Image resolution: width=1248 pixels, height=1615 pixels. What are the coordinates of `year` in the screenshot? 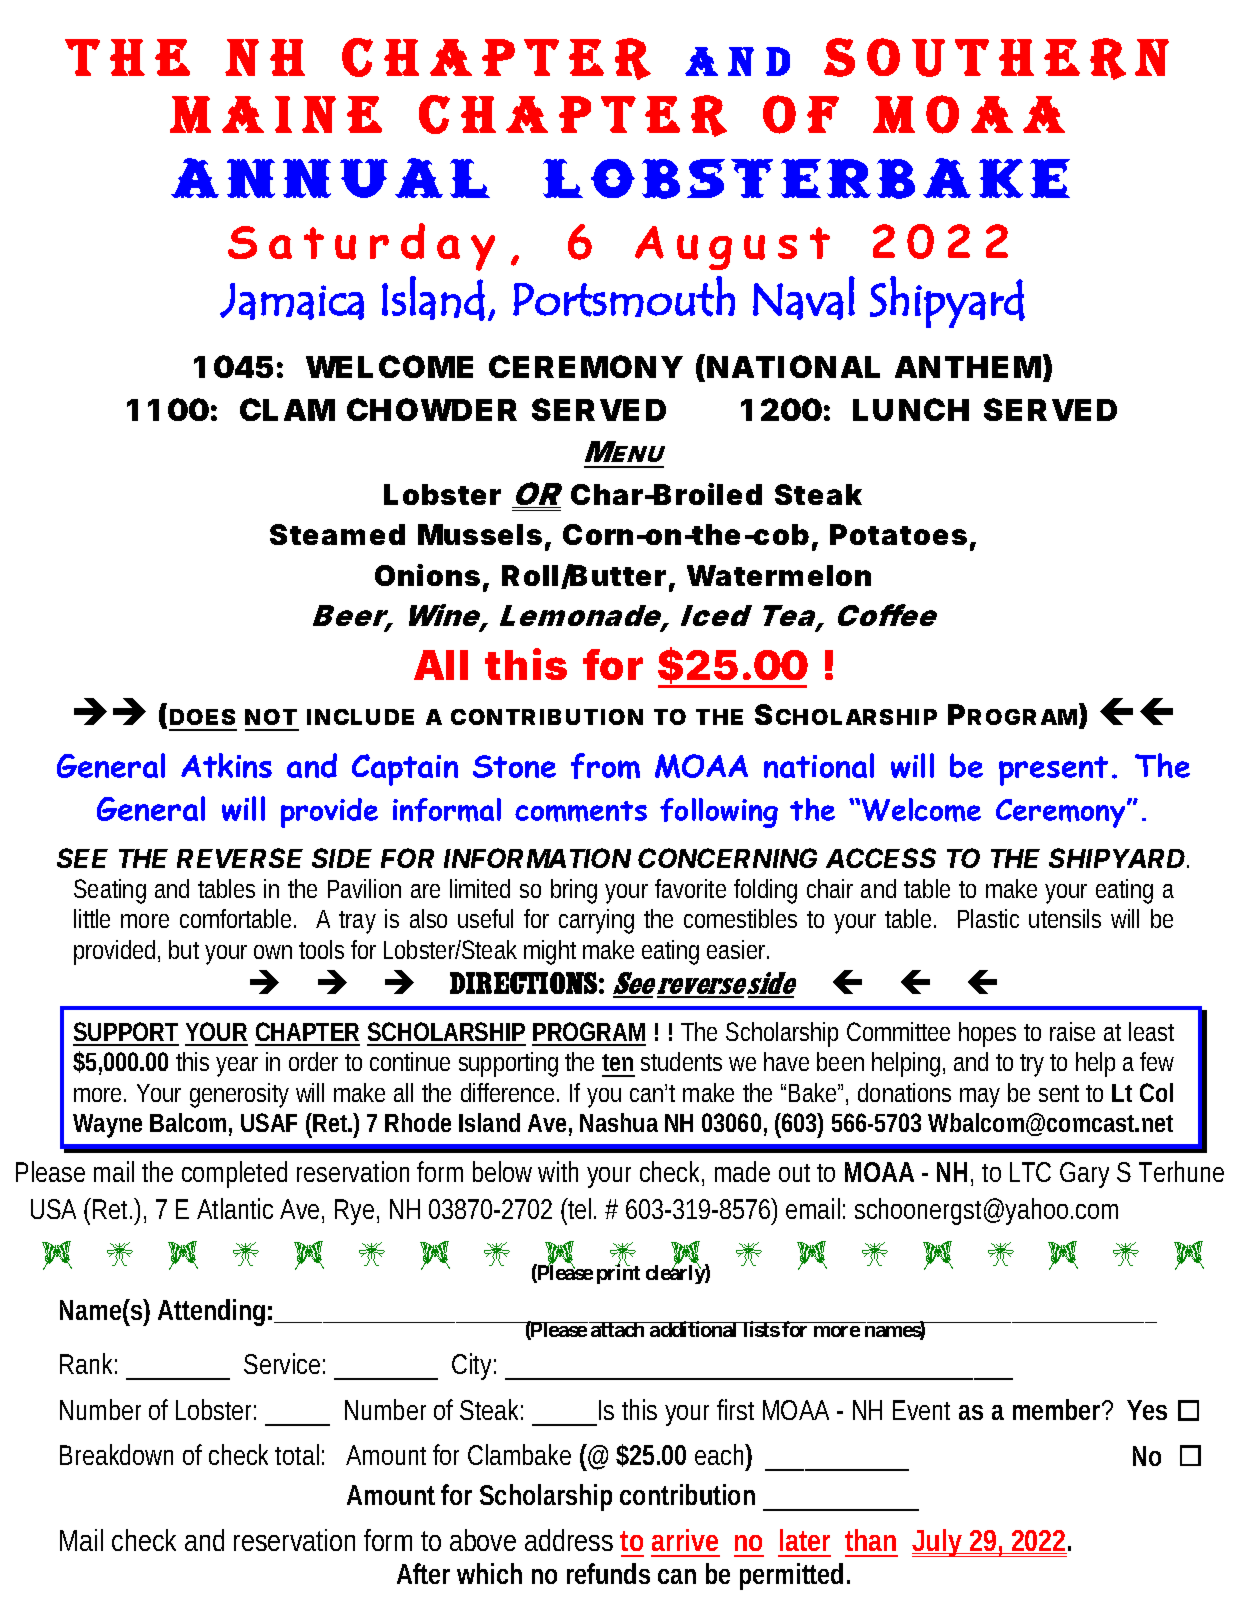 It's located at (237, 1067).
